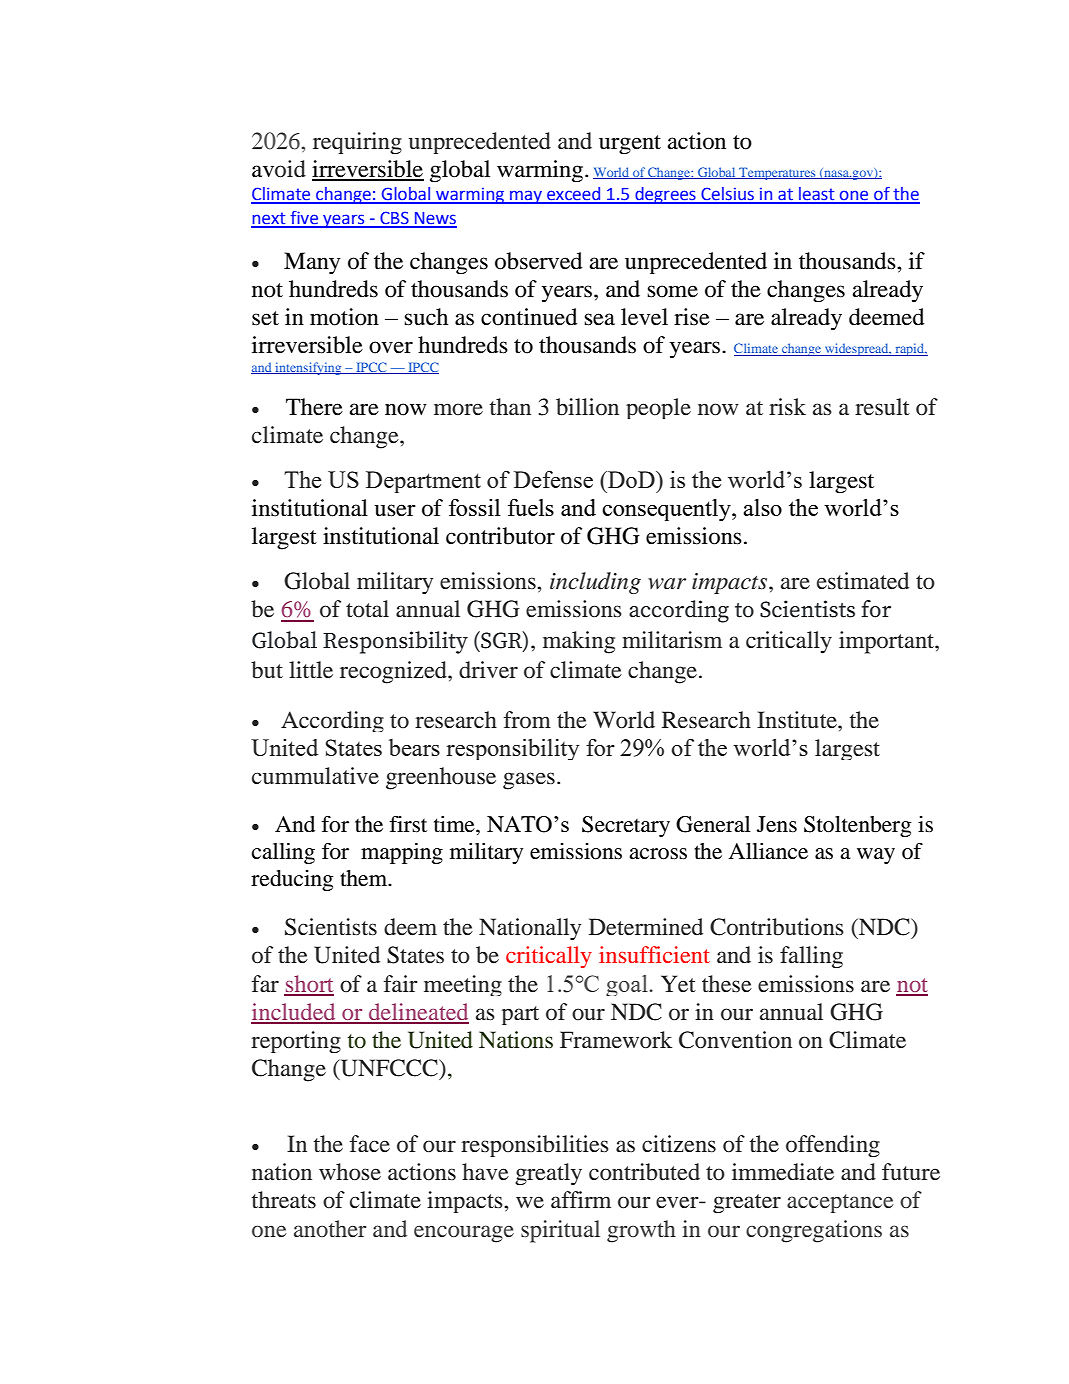 The width and height of the image is (1069, 1384). What do you see at coordinates (787, 406) in the image?
I see `risk` at bounding box center [787, 406].
